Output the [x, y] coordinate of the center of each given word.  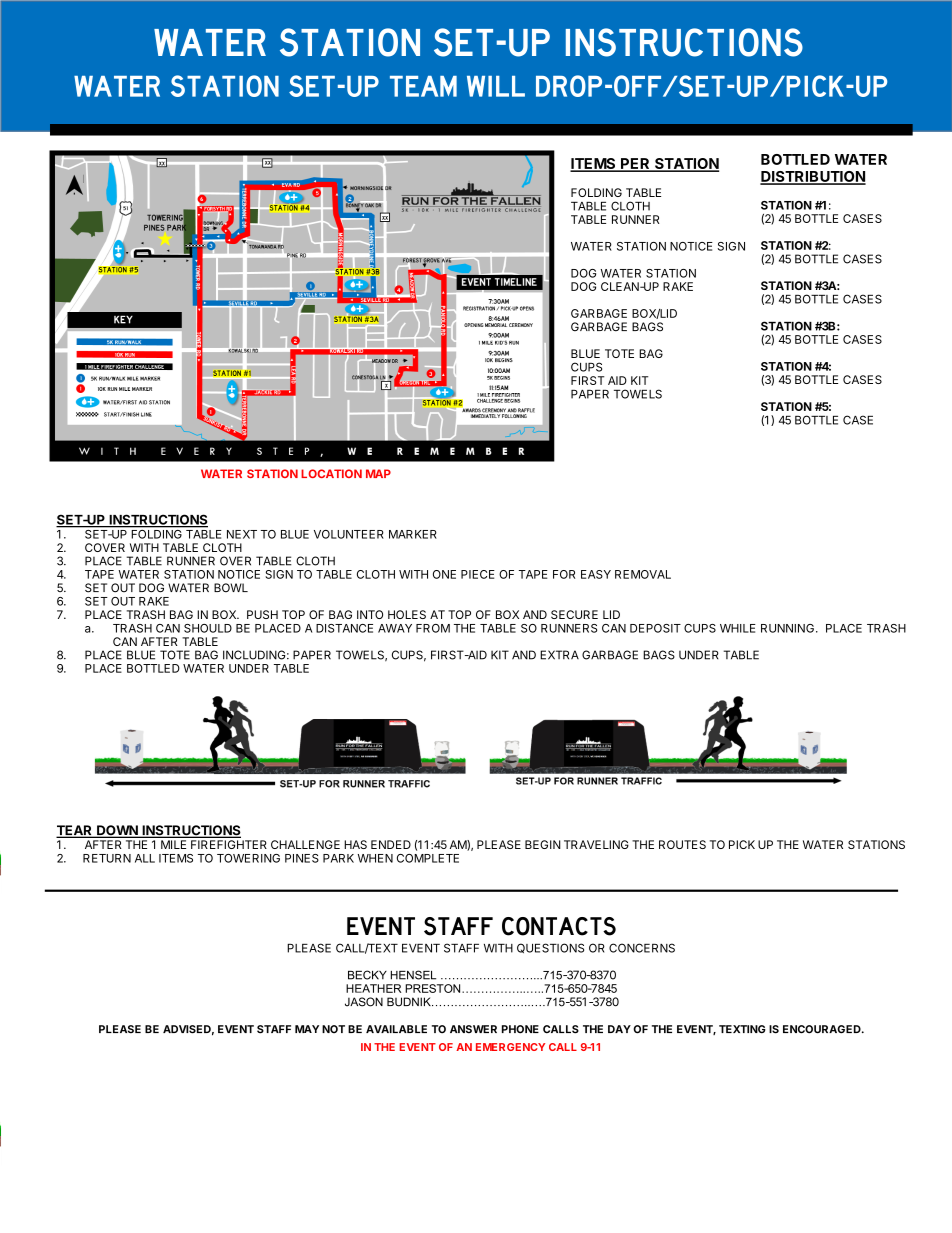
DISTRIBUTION [813, 178]
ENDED [391, 844]
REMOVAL [643, 574]
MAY [307, 1029]
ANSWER [473, 1029]
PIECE [478, 574]
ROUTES [682, 844]
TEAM [423, 86]
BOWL [231, 588]
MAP [378, 473]
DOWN [117, 831]
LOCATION [331, 473]
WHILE [738, 628]
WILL [496, 86]
